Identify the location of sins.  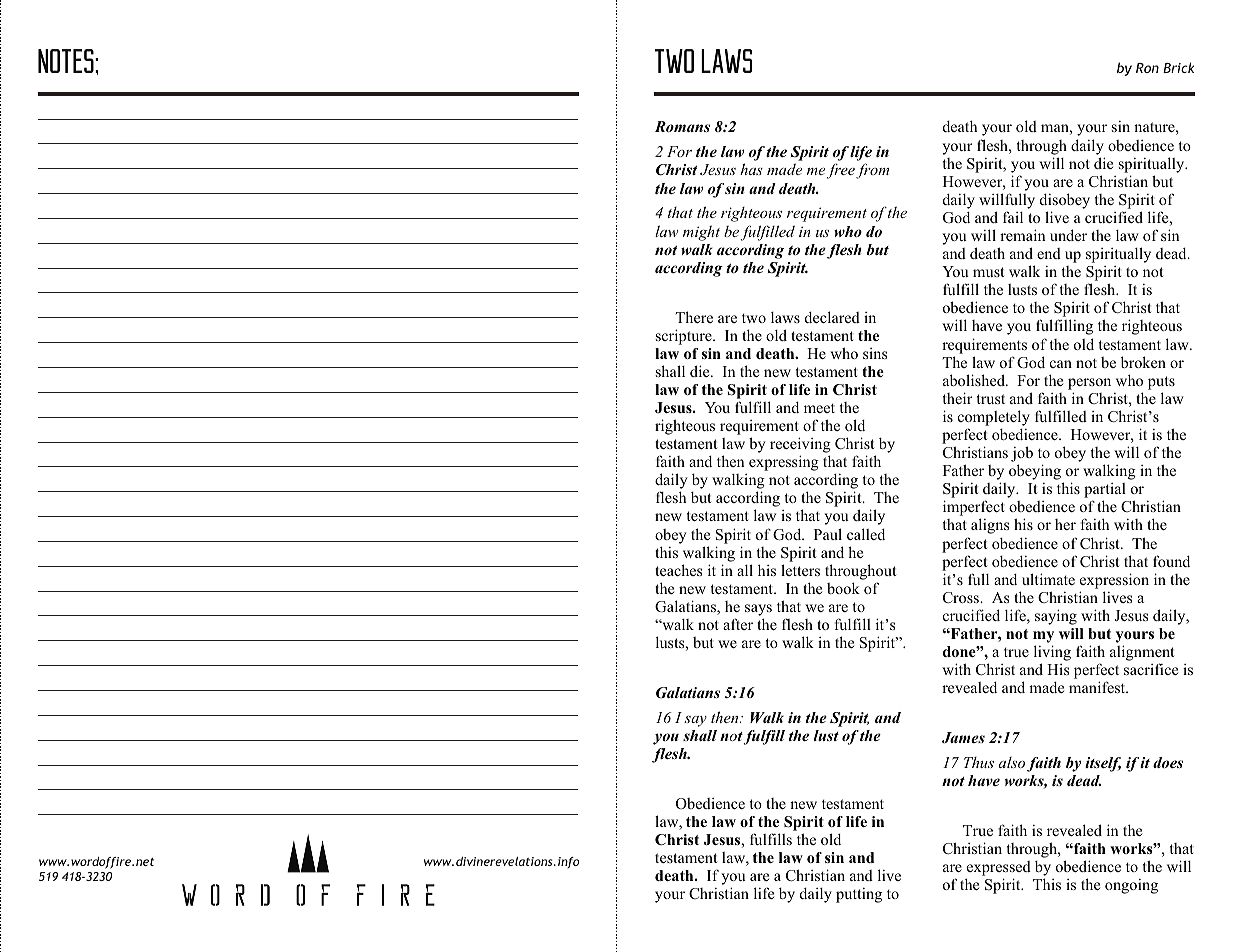
(875, 353).
